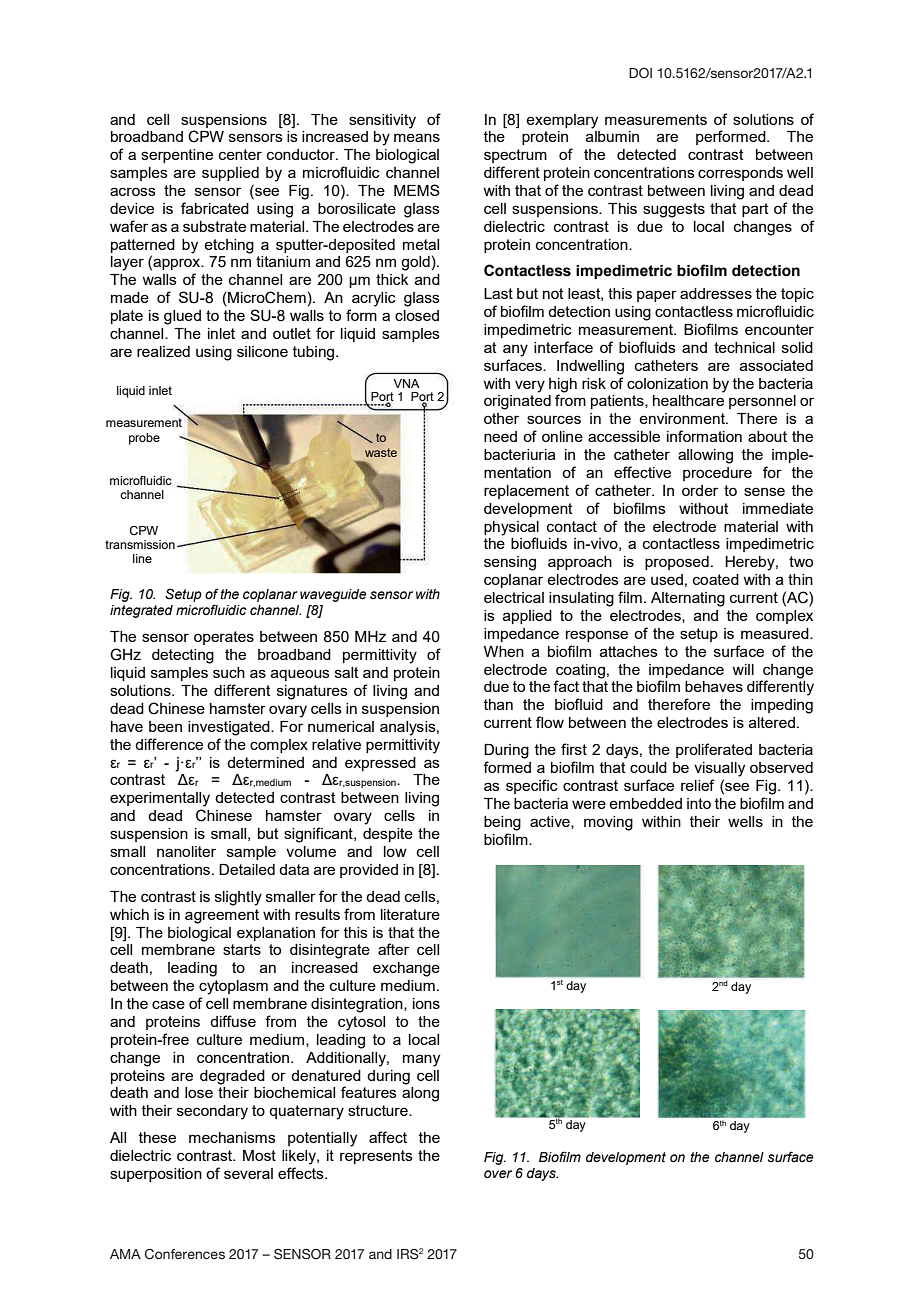 Image resolution: width=924 pixels, height=1308 pixels. Describe the element at coordinates (247, 869) in the screenshot. I see `Detailed` at that location.
